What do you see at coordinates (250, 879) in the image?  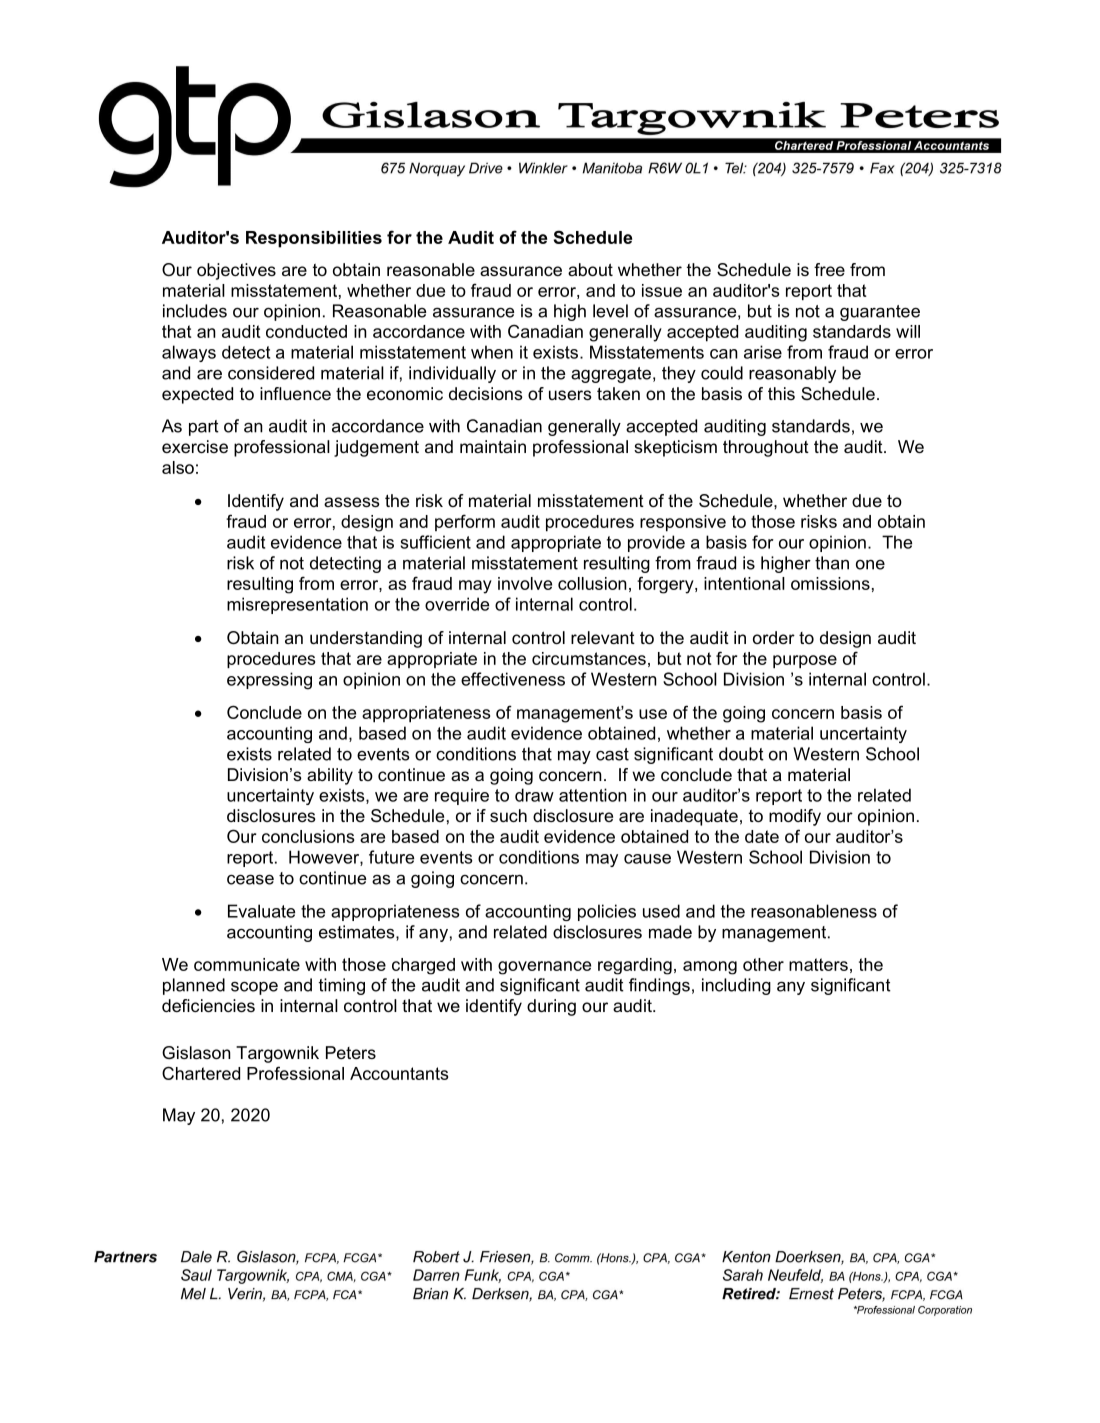 I see `cease` at bounding box center [250, 879].
